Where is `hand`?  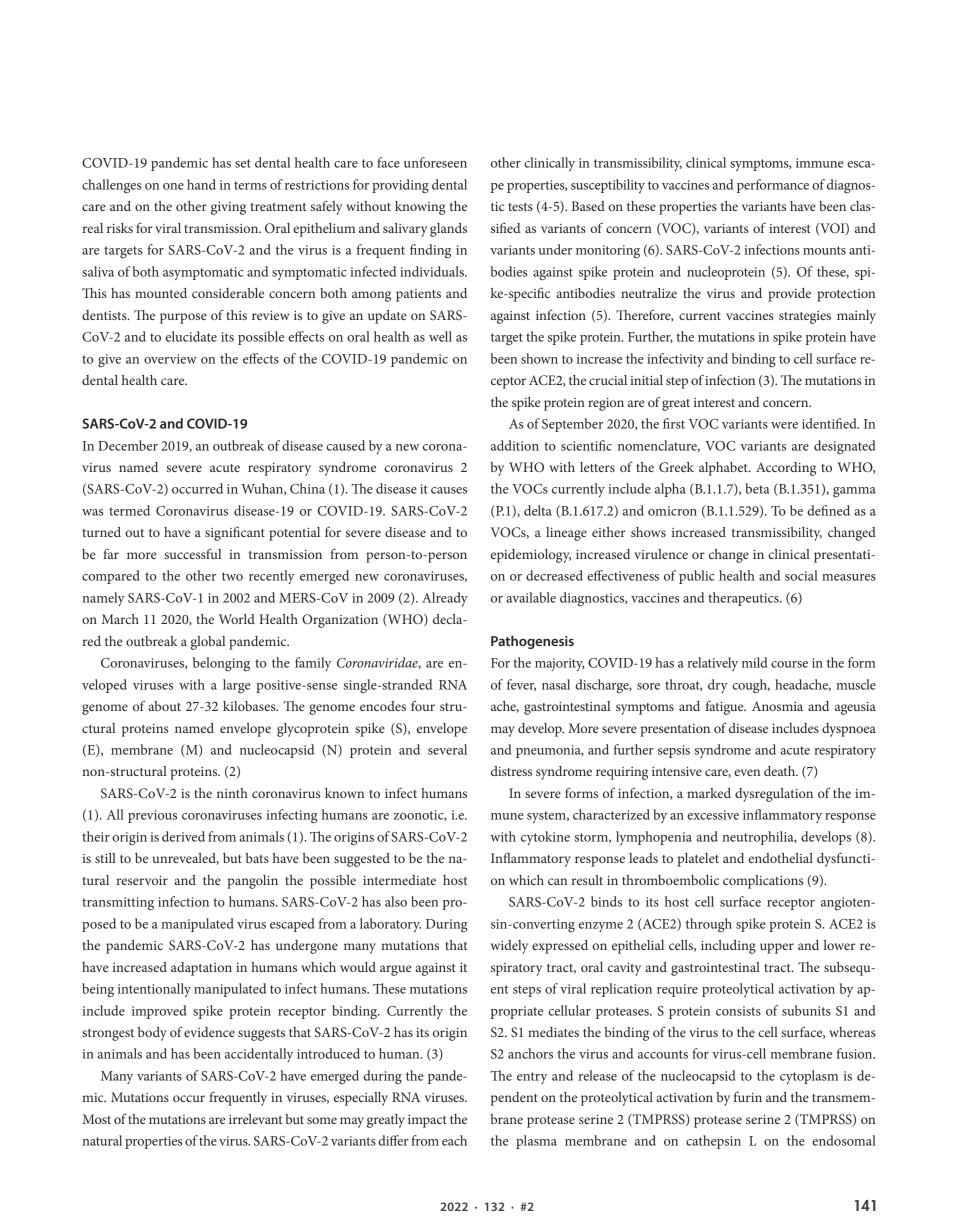
hand is located at coordinates (201, 184).
